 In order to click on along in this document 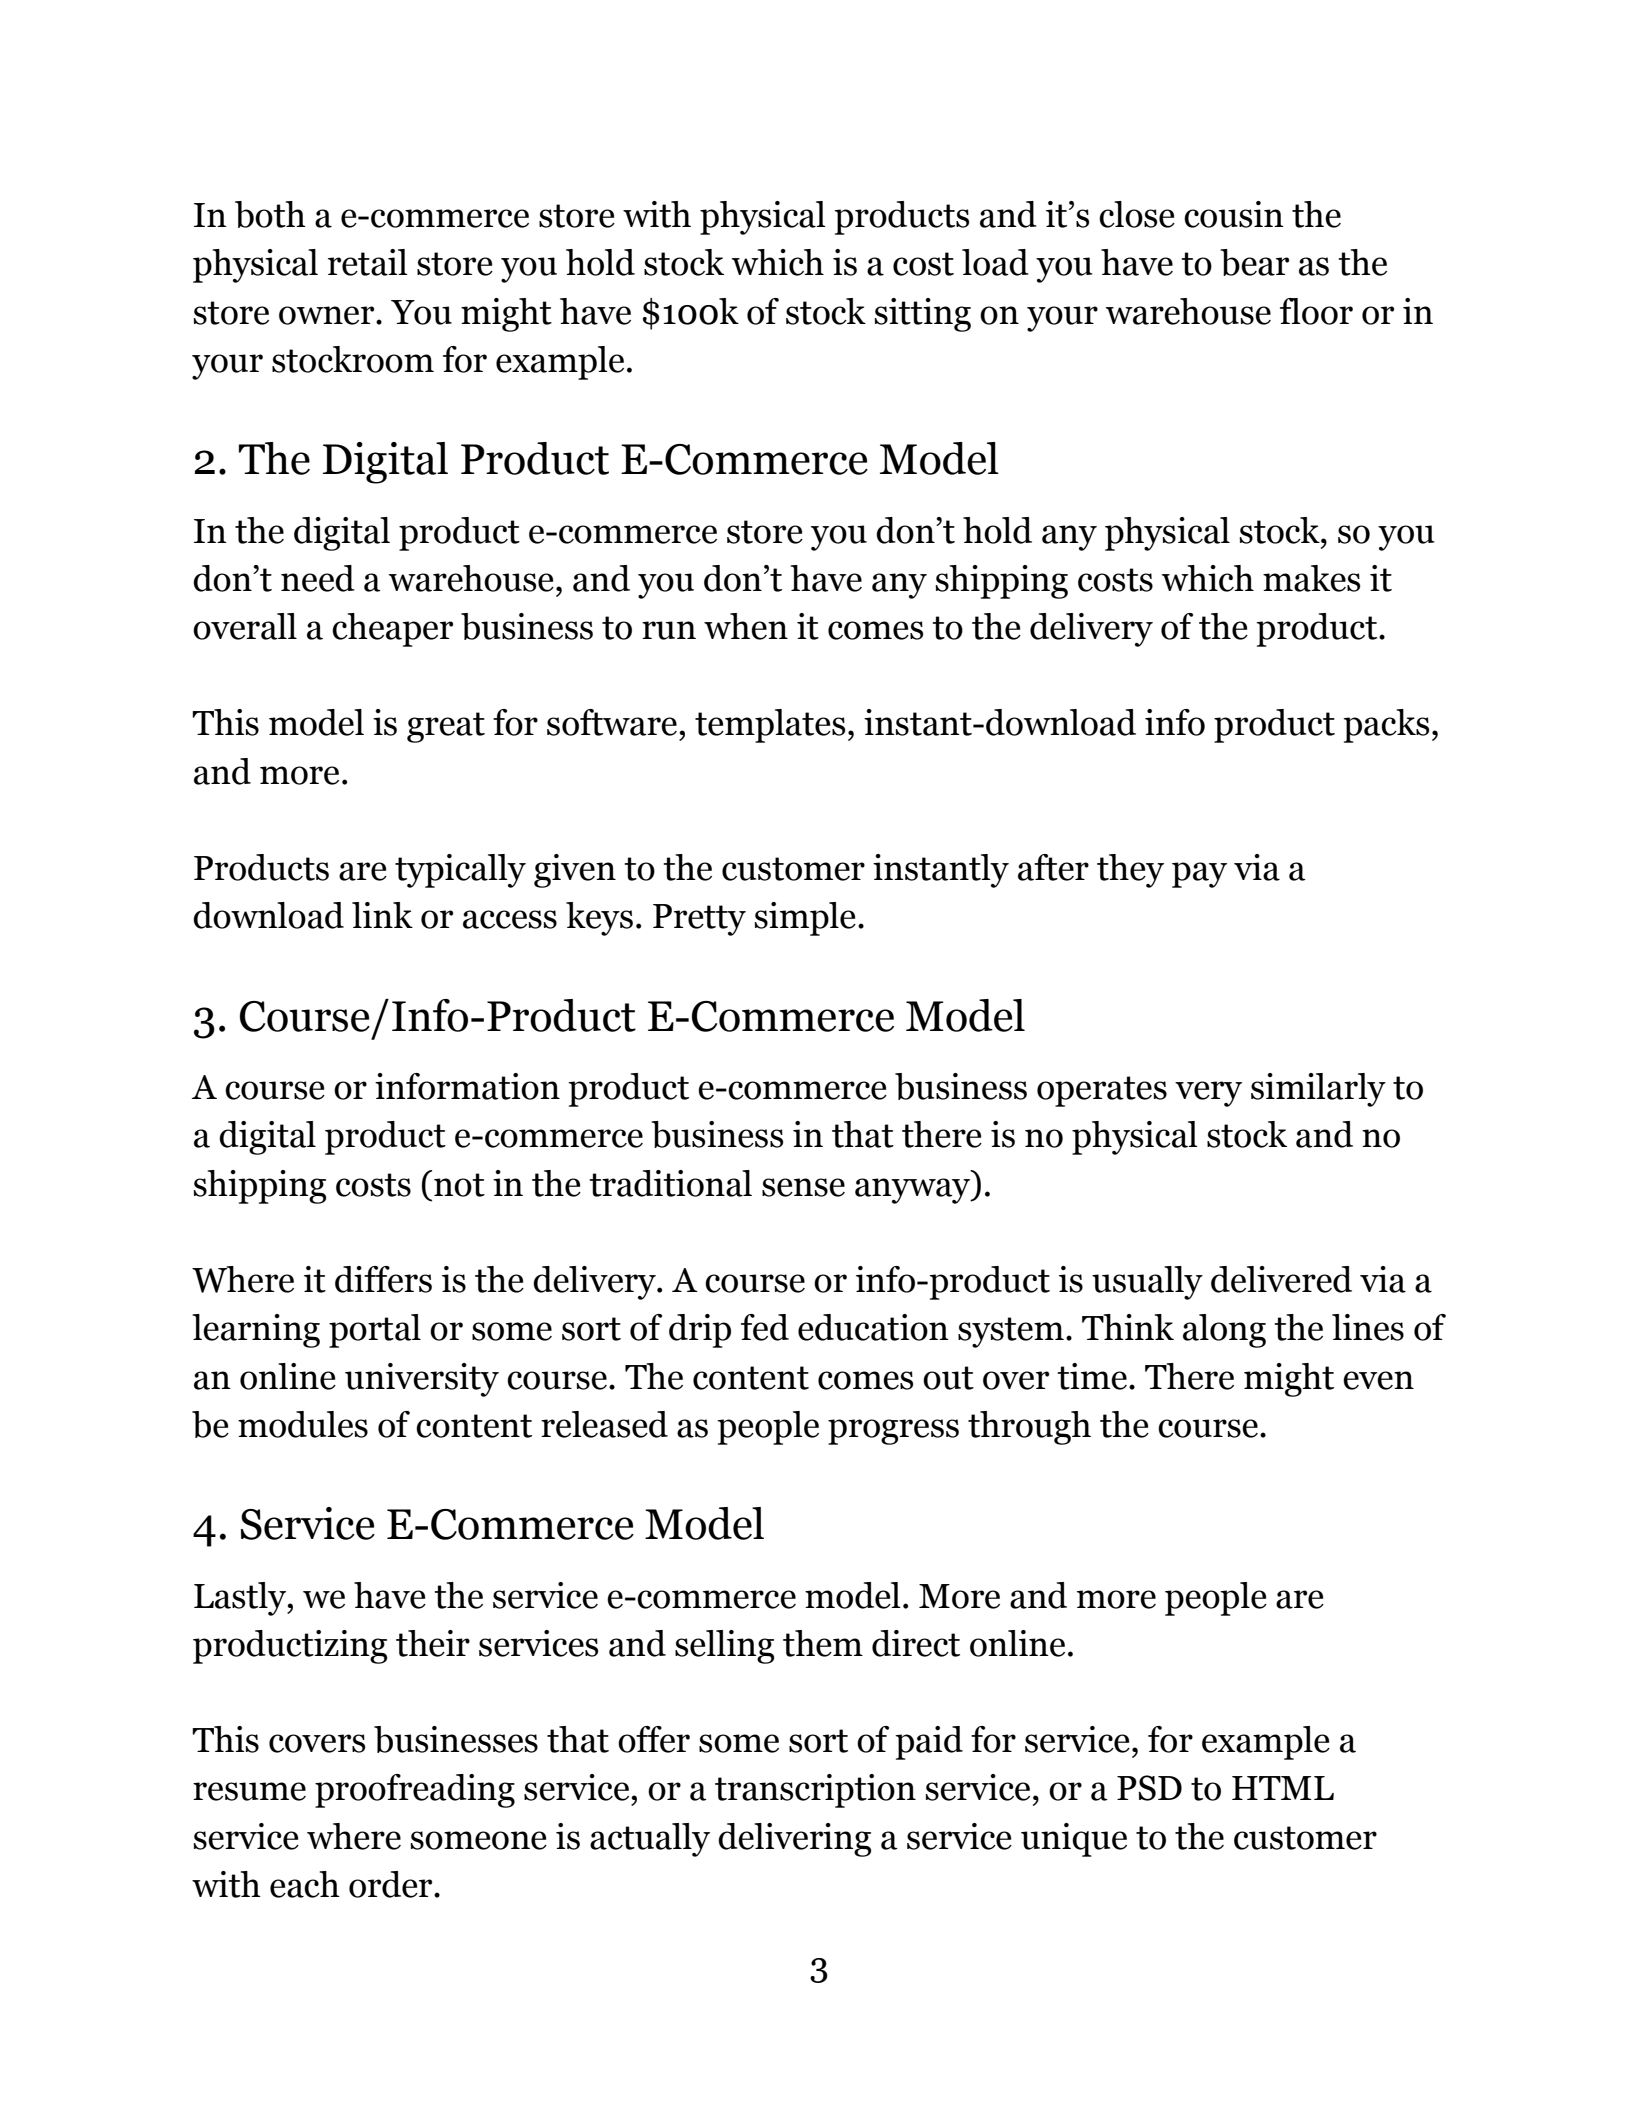, I will do `click(1224, 1331)`.
